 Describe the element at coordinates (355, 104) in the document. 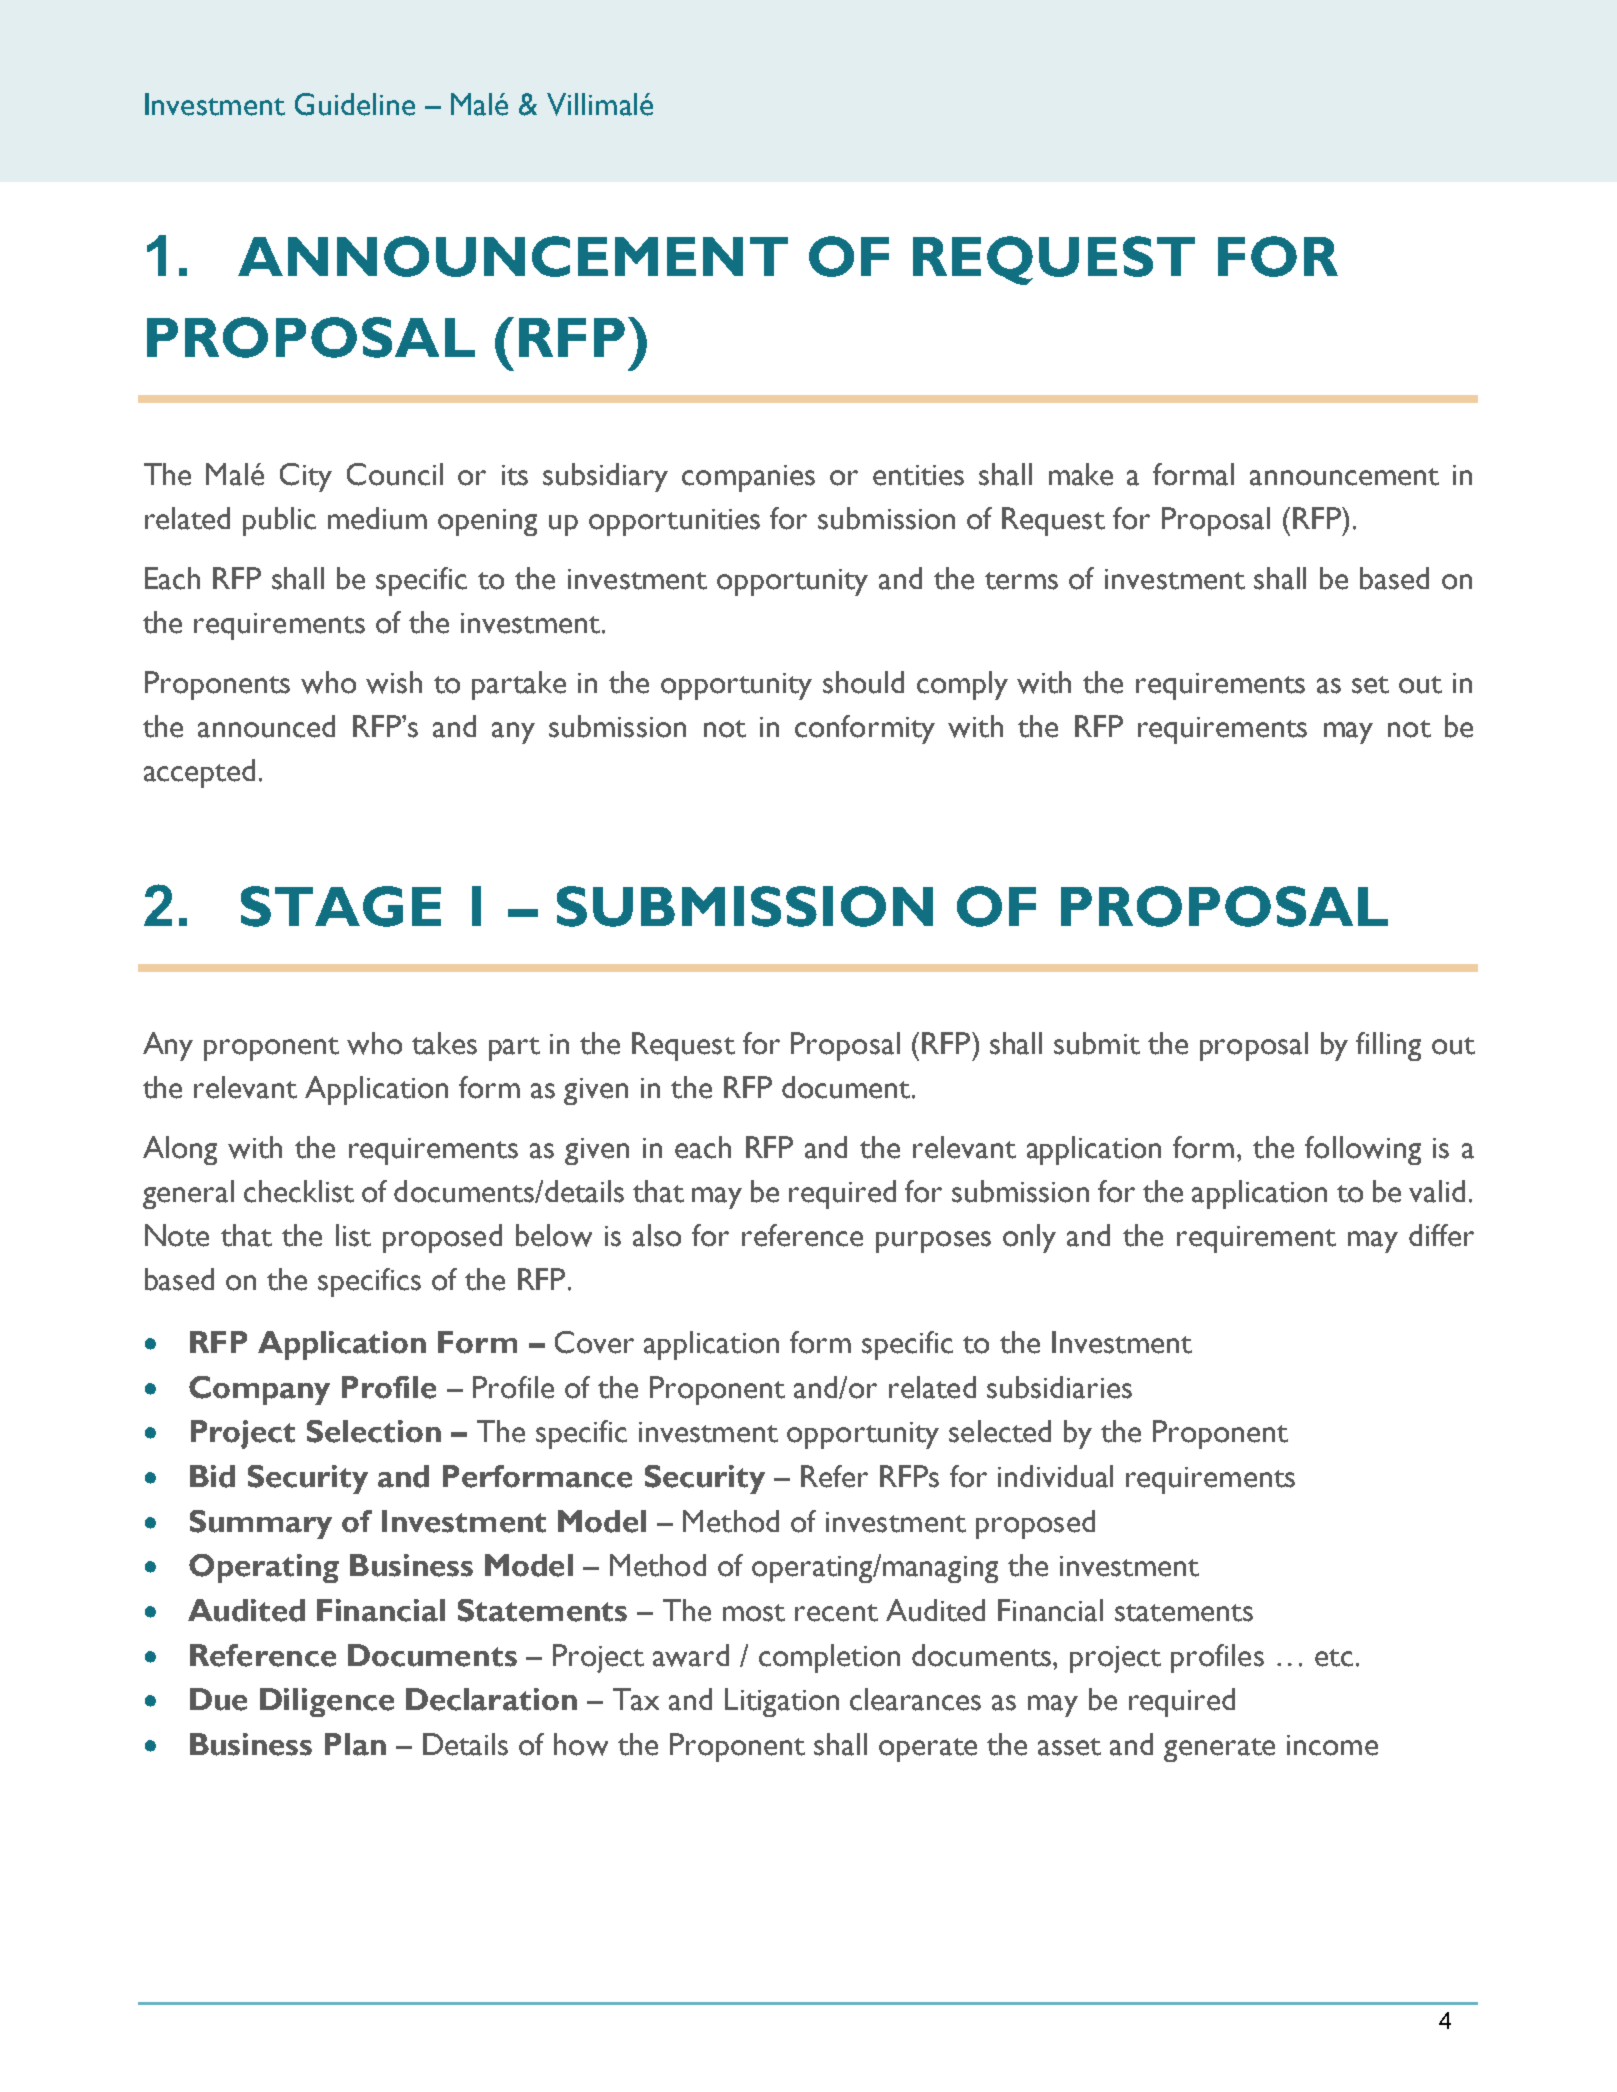

I see `Guideline` at that location.
